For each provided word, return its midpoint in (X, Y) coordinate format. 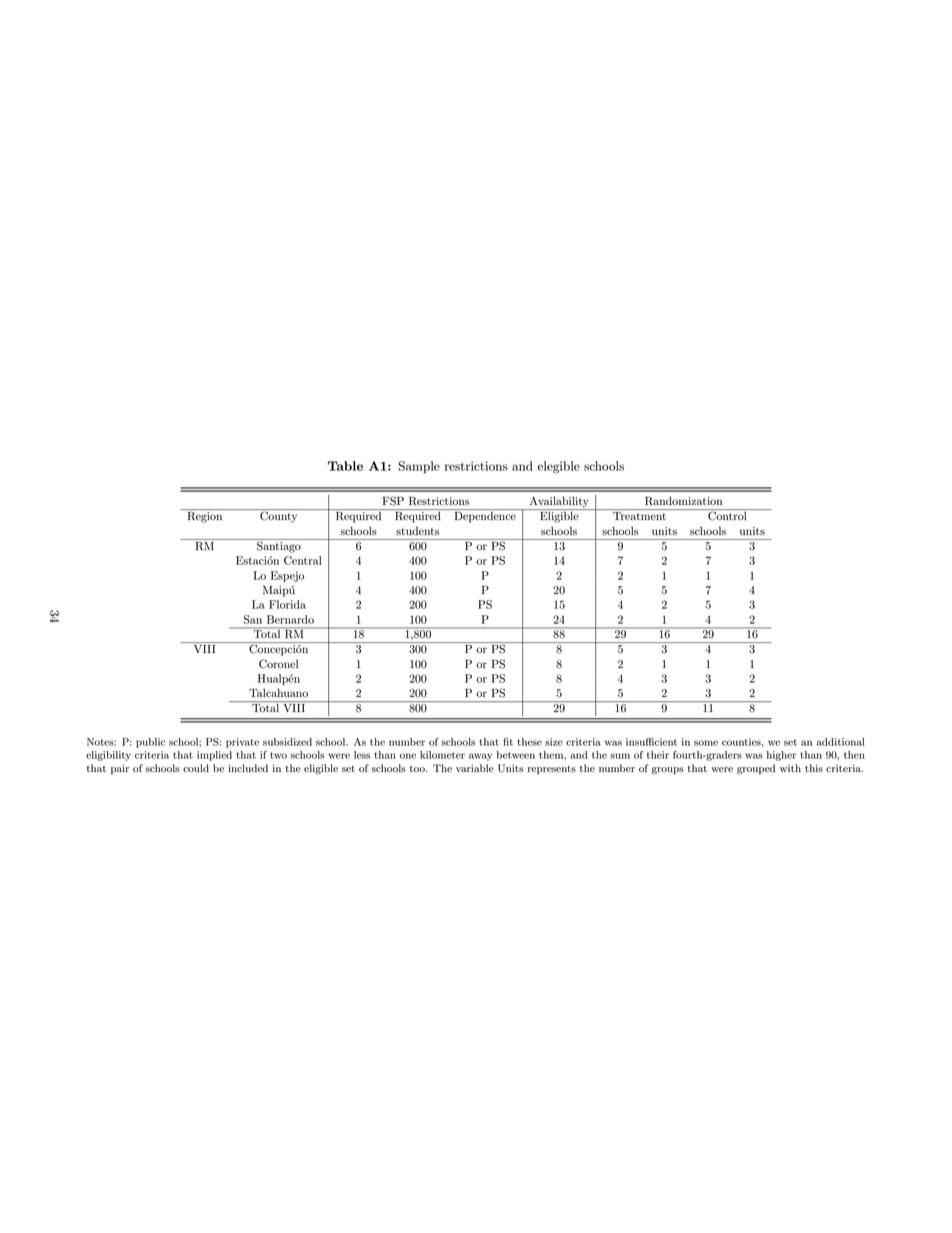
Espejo (287, 576)
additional (840, 742)
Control (727, 515)
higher (781, 756)
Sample (419, 467)
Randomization (683, 501)
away (480, 757)
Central (303, 560)
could (196, 768)
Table (345, 466)
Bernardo (290, 619)
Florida (287, 604)
